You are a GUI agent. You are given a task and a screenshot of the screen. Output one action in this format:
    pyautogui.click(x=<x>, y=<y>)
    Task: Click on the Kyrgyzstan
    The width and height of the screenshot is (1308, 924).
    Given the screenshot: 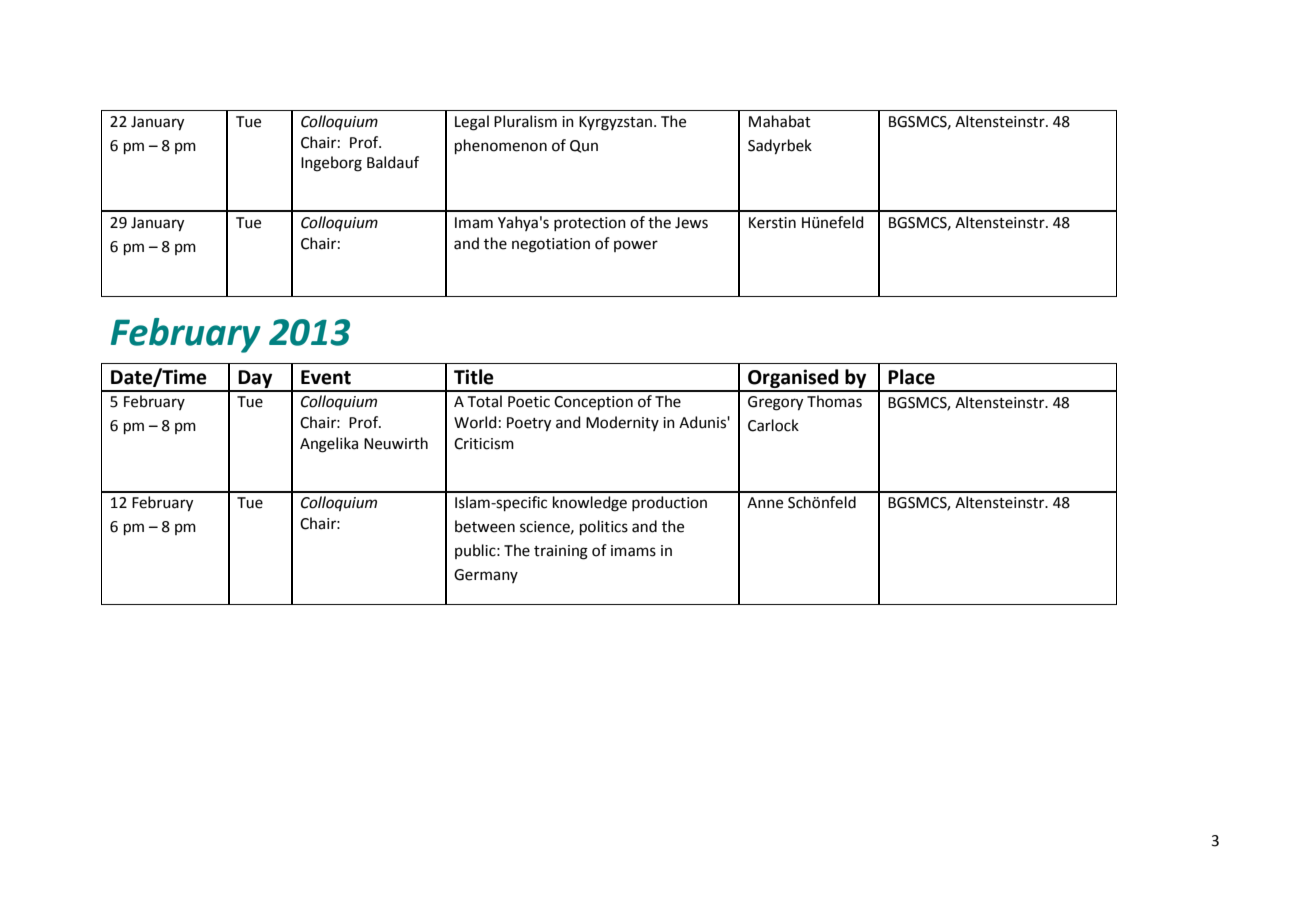 What is the action you would take?
    pyautogui.click(x=615, y=123)
